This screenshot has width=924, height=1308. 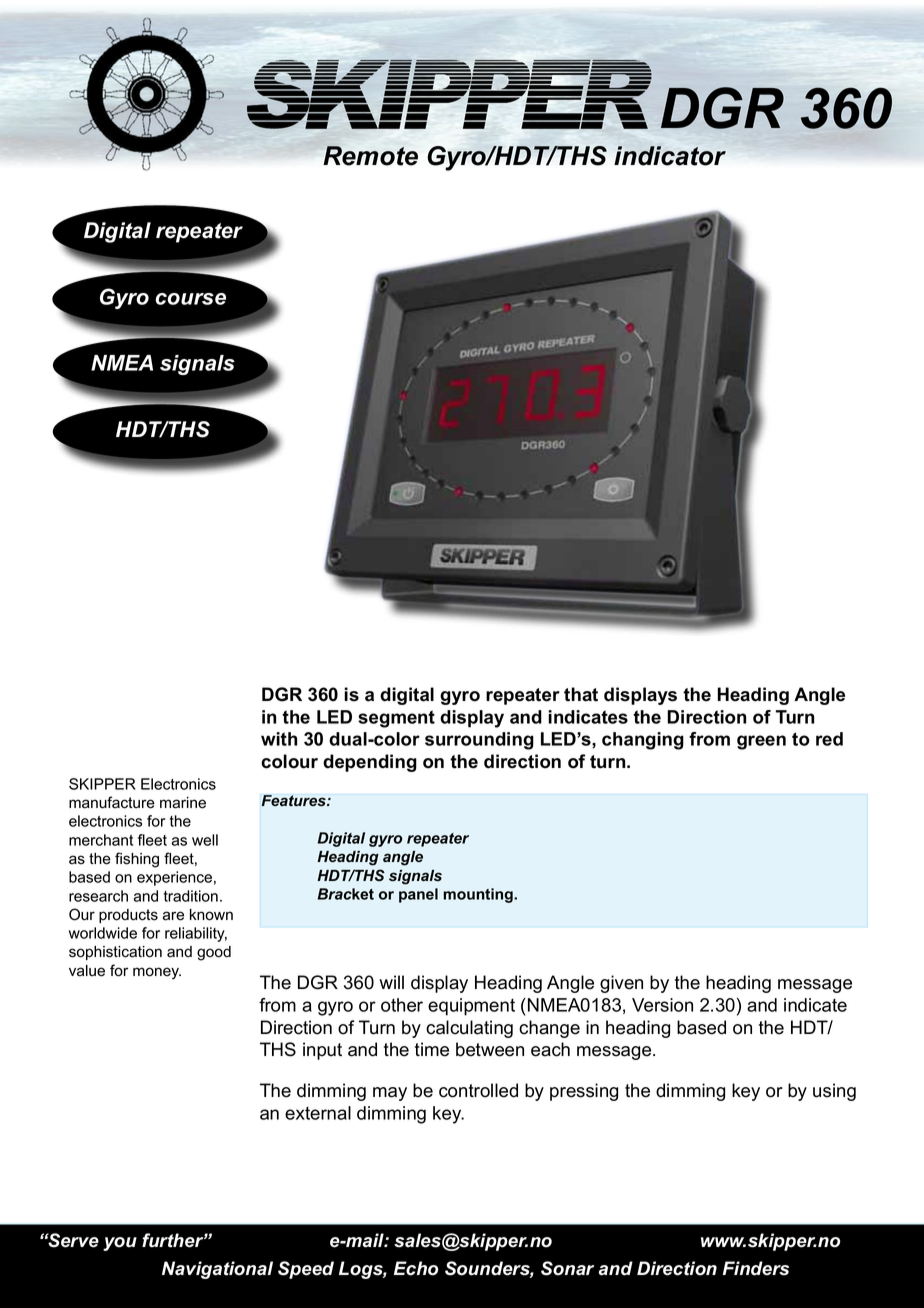 What do you see at coordinates (190, 299) in the screenshot?
I see `course` at bounding box center [190, 299].
